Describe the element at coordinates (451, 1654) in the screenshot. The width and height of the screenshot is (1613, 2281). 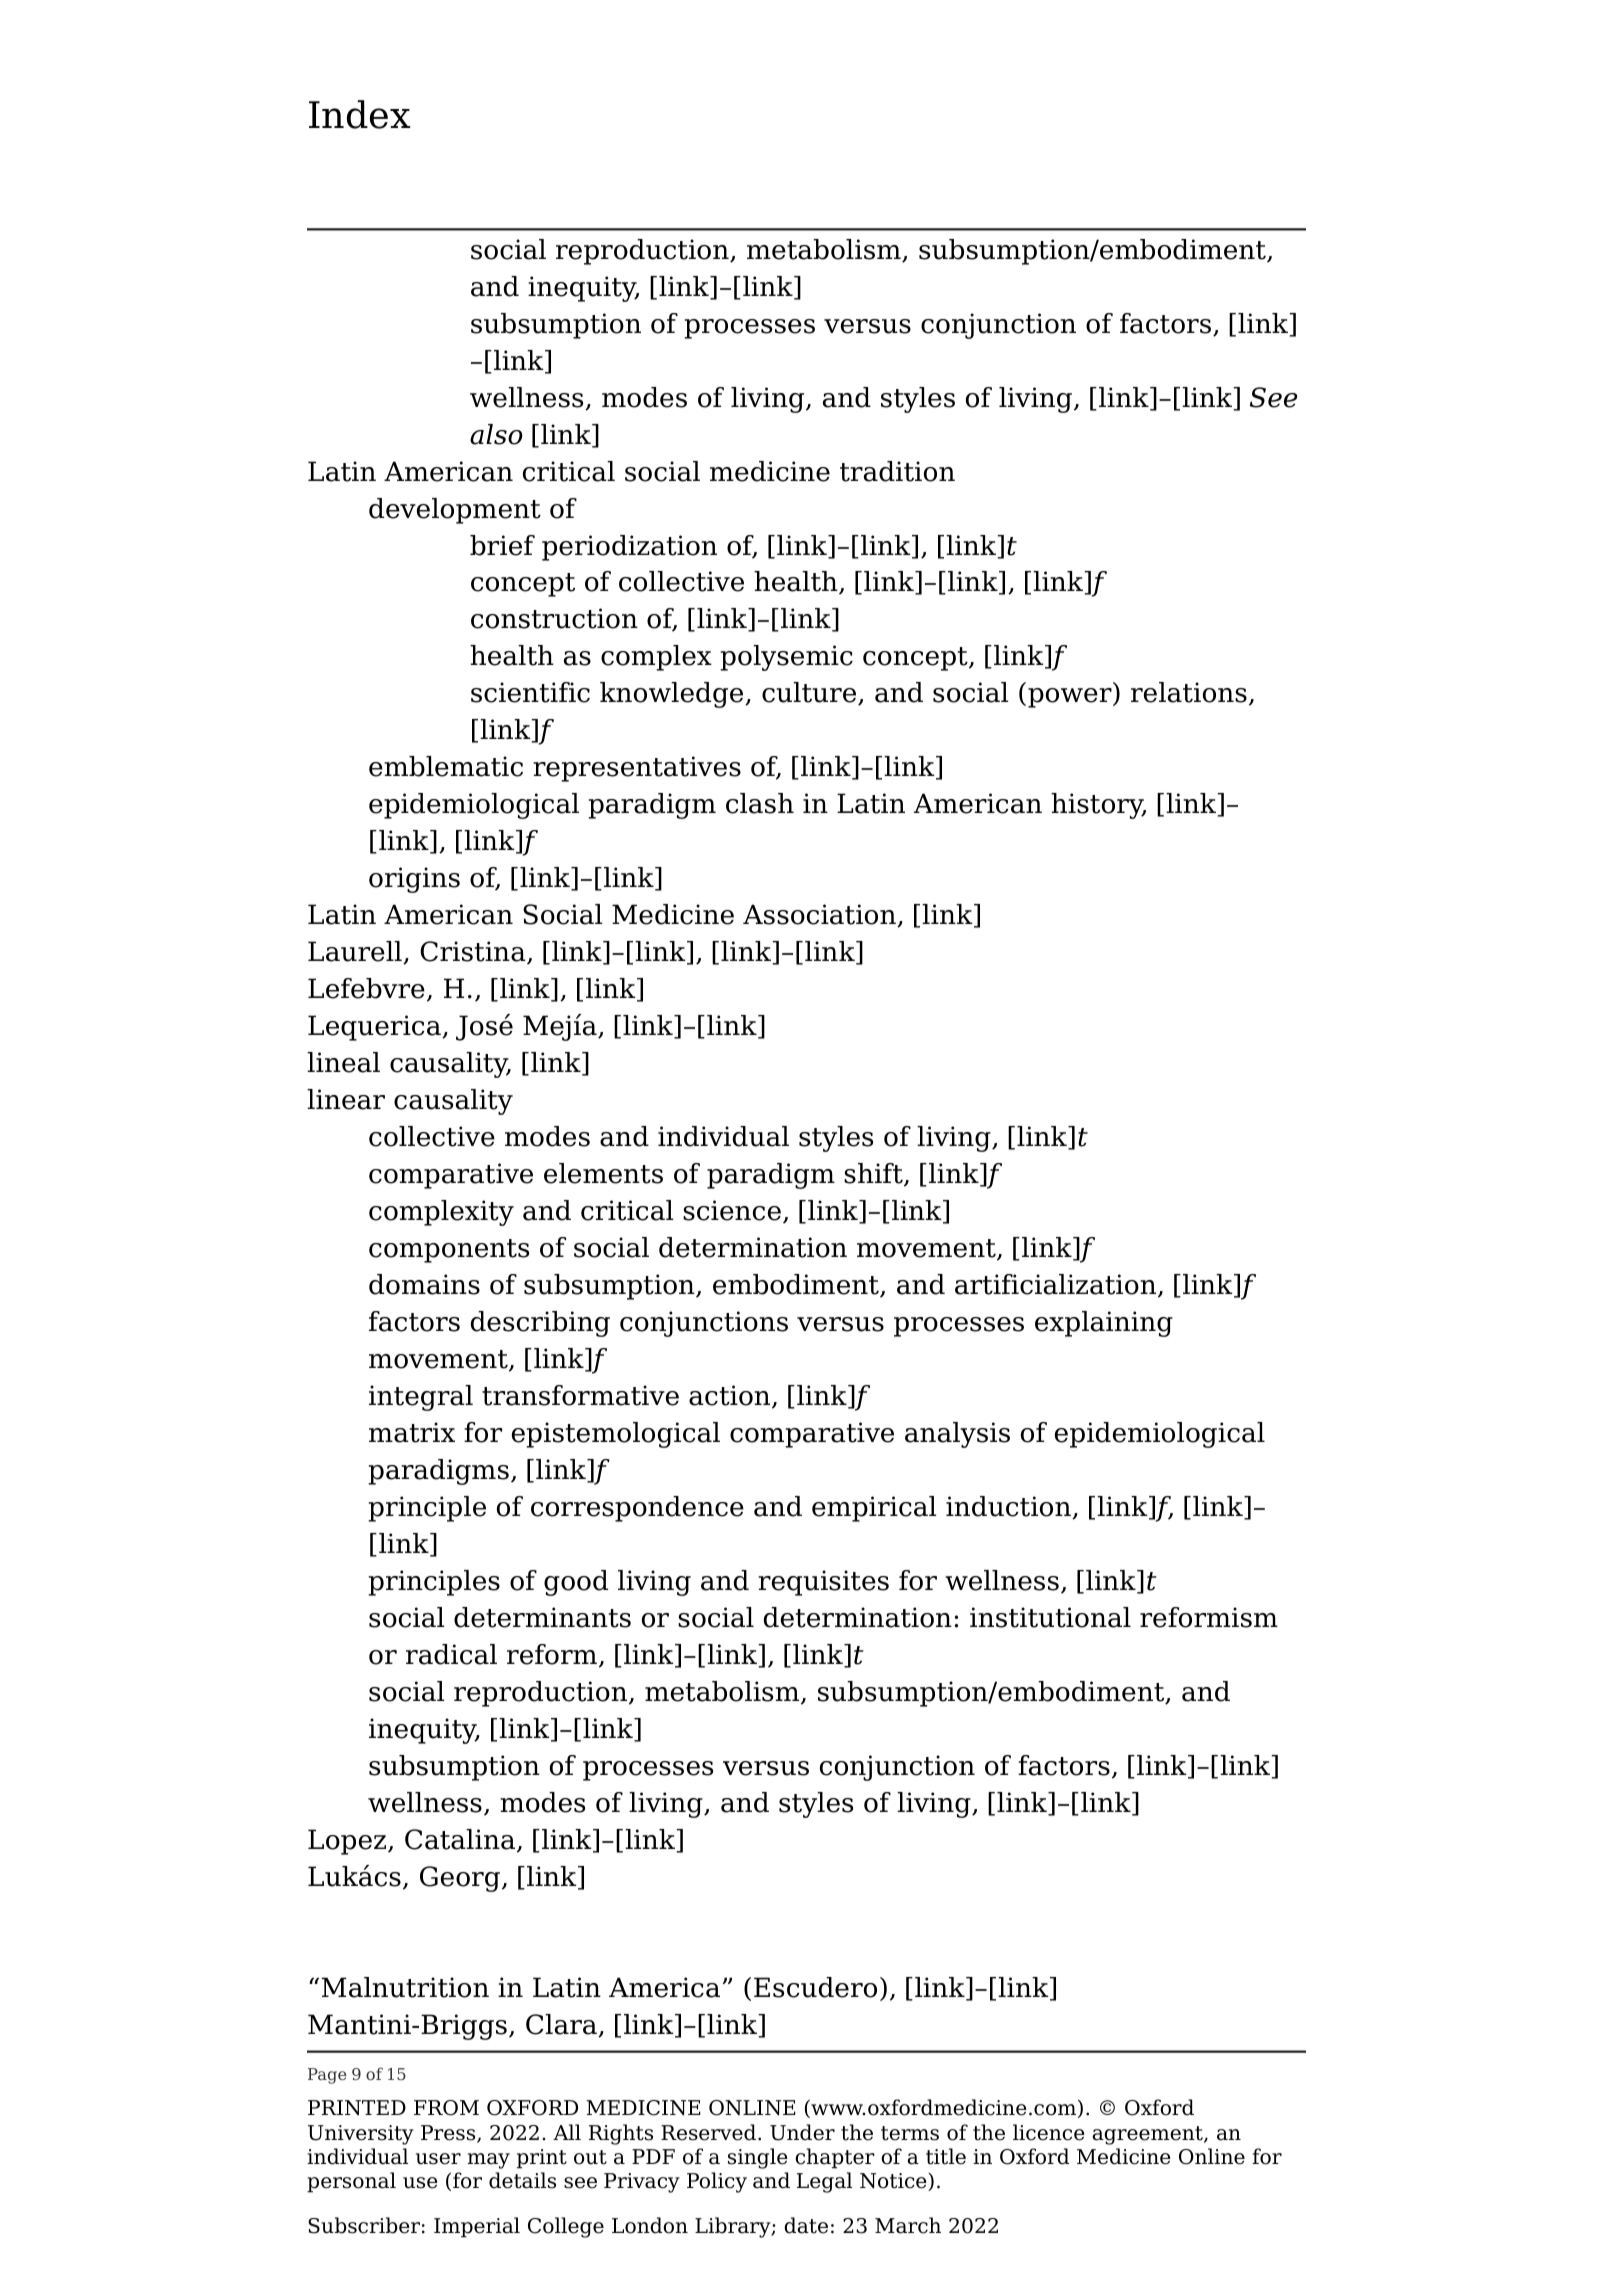
I see `radical` at that location.
